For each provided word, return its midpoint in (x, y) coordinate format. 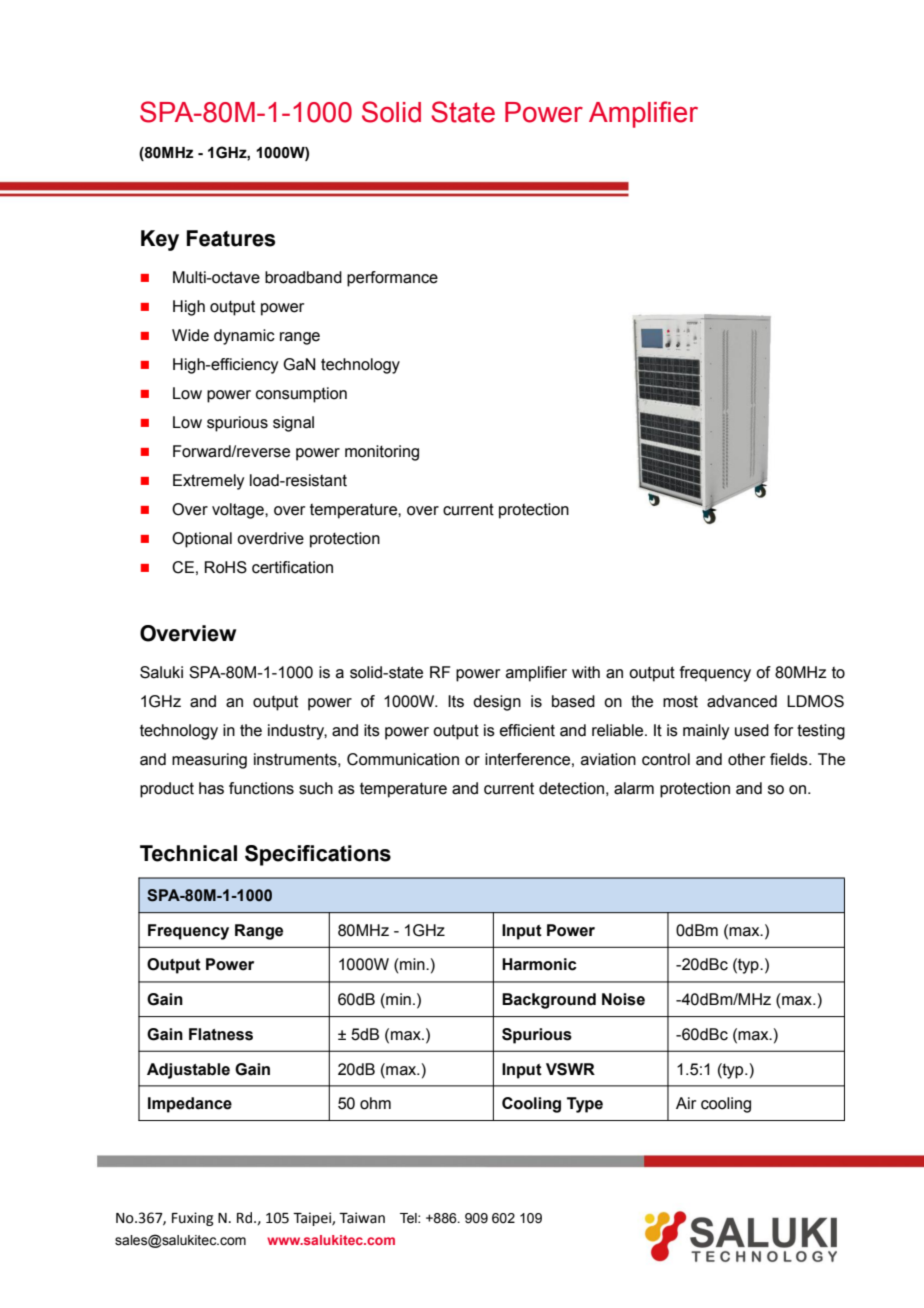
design (497, 703)
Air (686, 1103)
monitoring (382, 453)
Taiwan (362, 1218)
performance (392, 279)
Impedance (190, 1105)
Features (231, 238)
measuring (209, 761)
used (752, 730)
